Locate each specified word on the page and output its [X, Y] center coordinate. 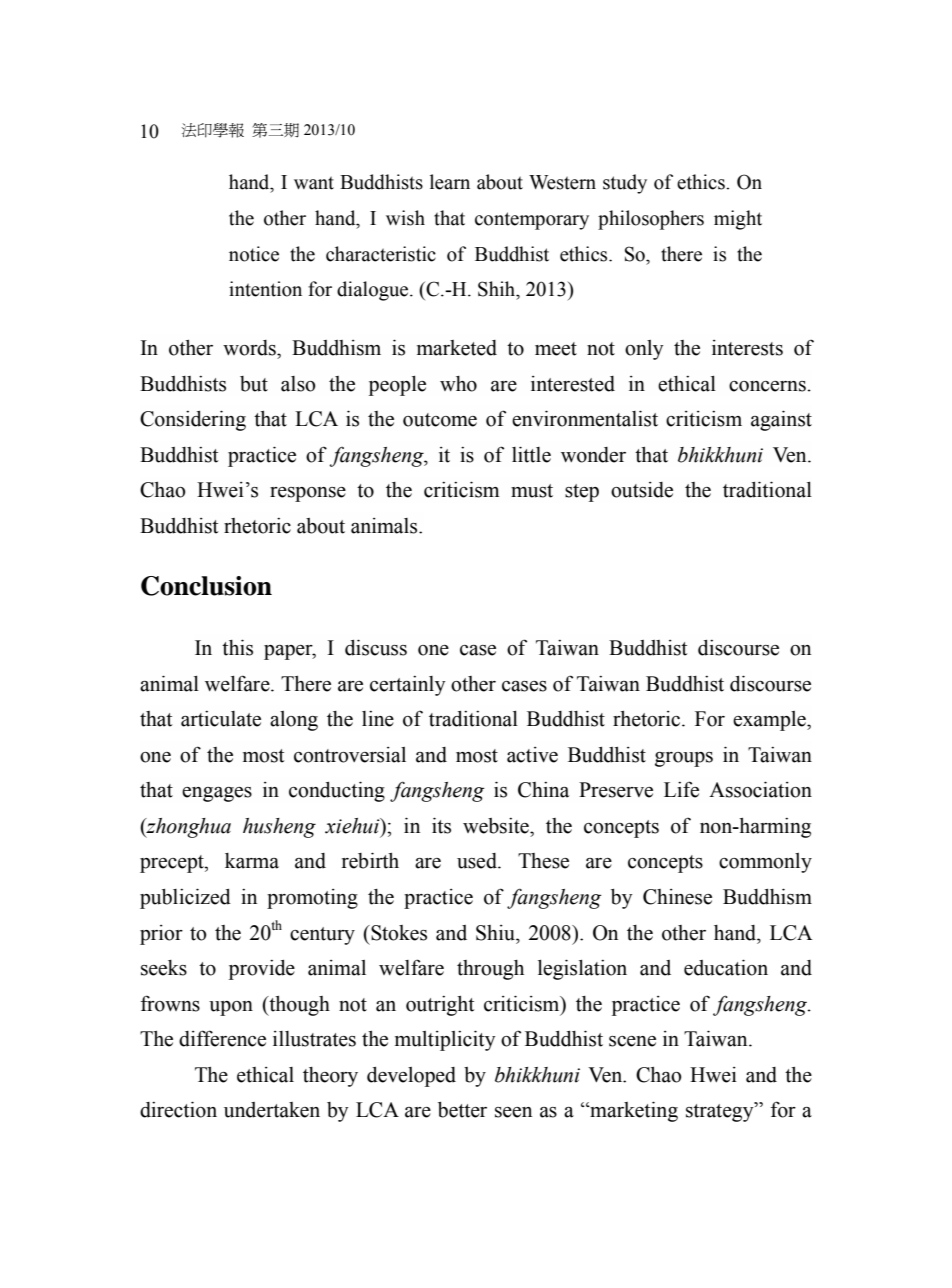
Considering [193, 420]
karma [252, 861]
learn [450, 182]
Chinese [677, 897]
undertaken [272, 1110]
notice [254, 254]
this [237, 647]
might [738, 220]
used [478, 861]
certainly [408, 686]
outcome [440, 420]
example [770, 721]
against [781, 420]
